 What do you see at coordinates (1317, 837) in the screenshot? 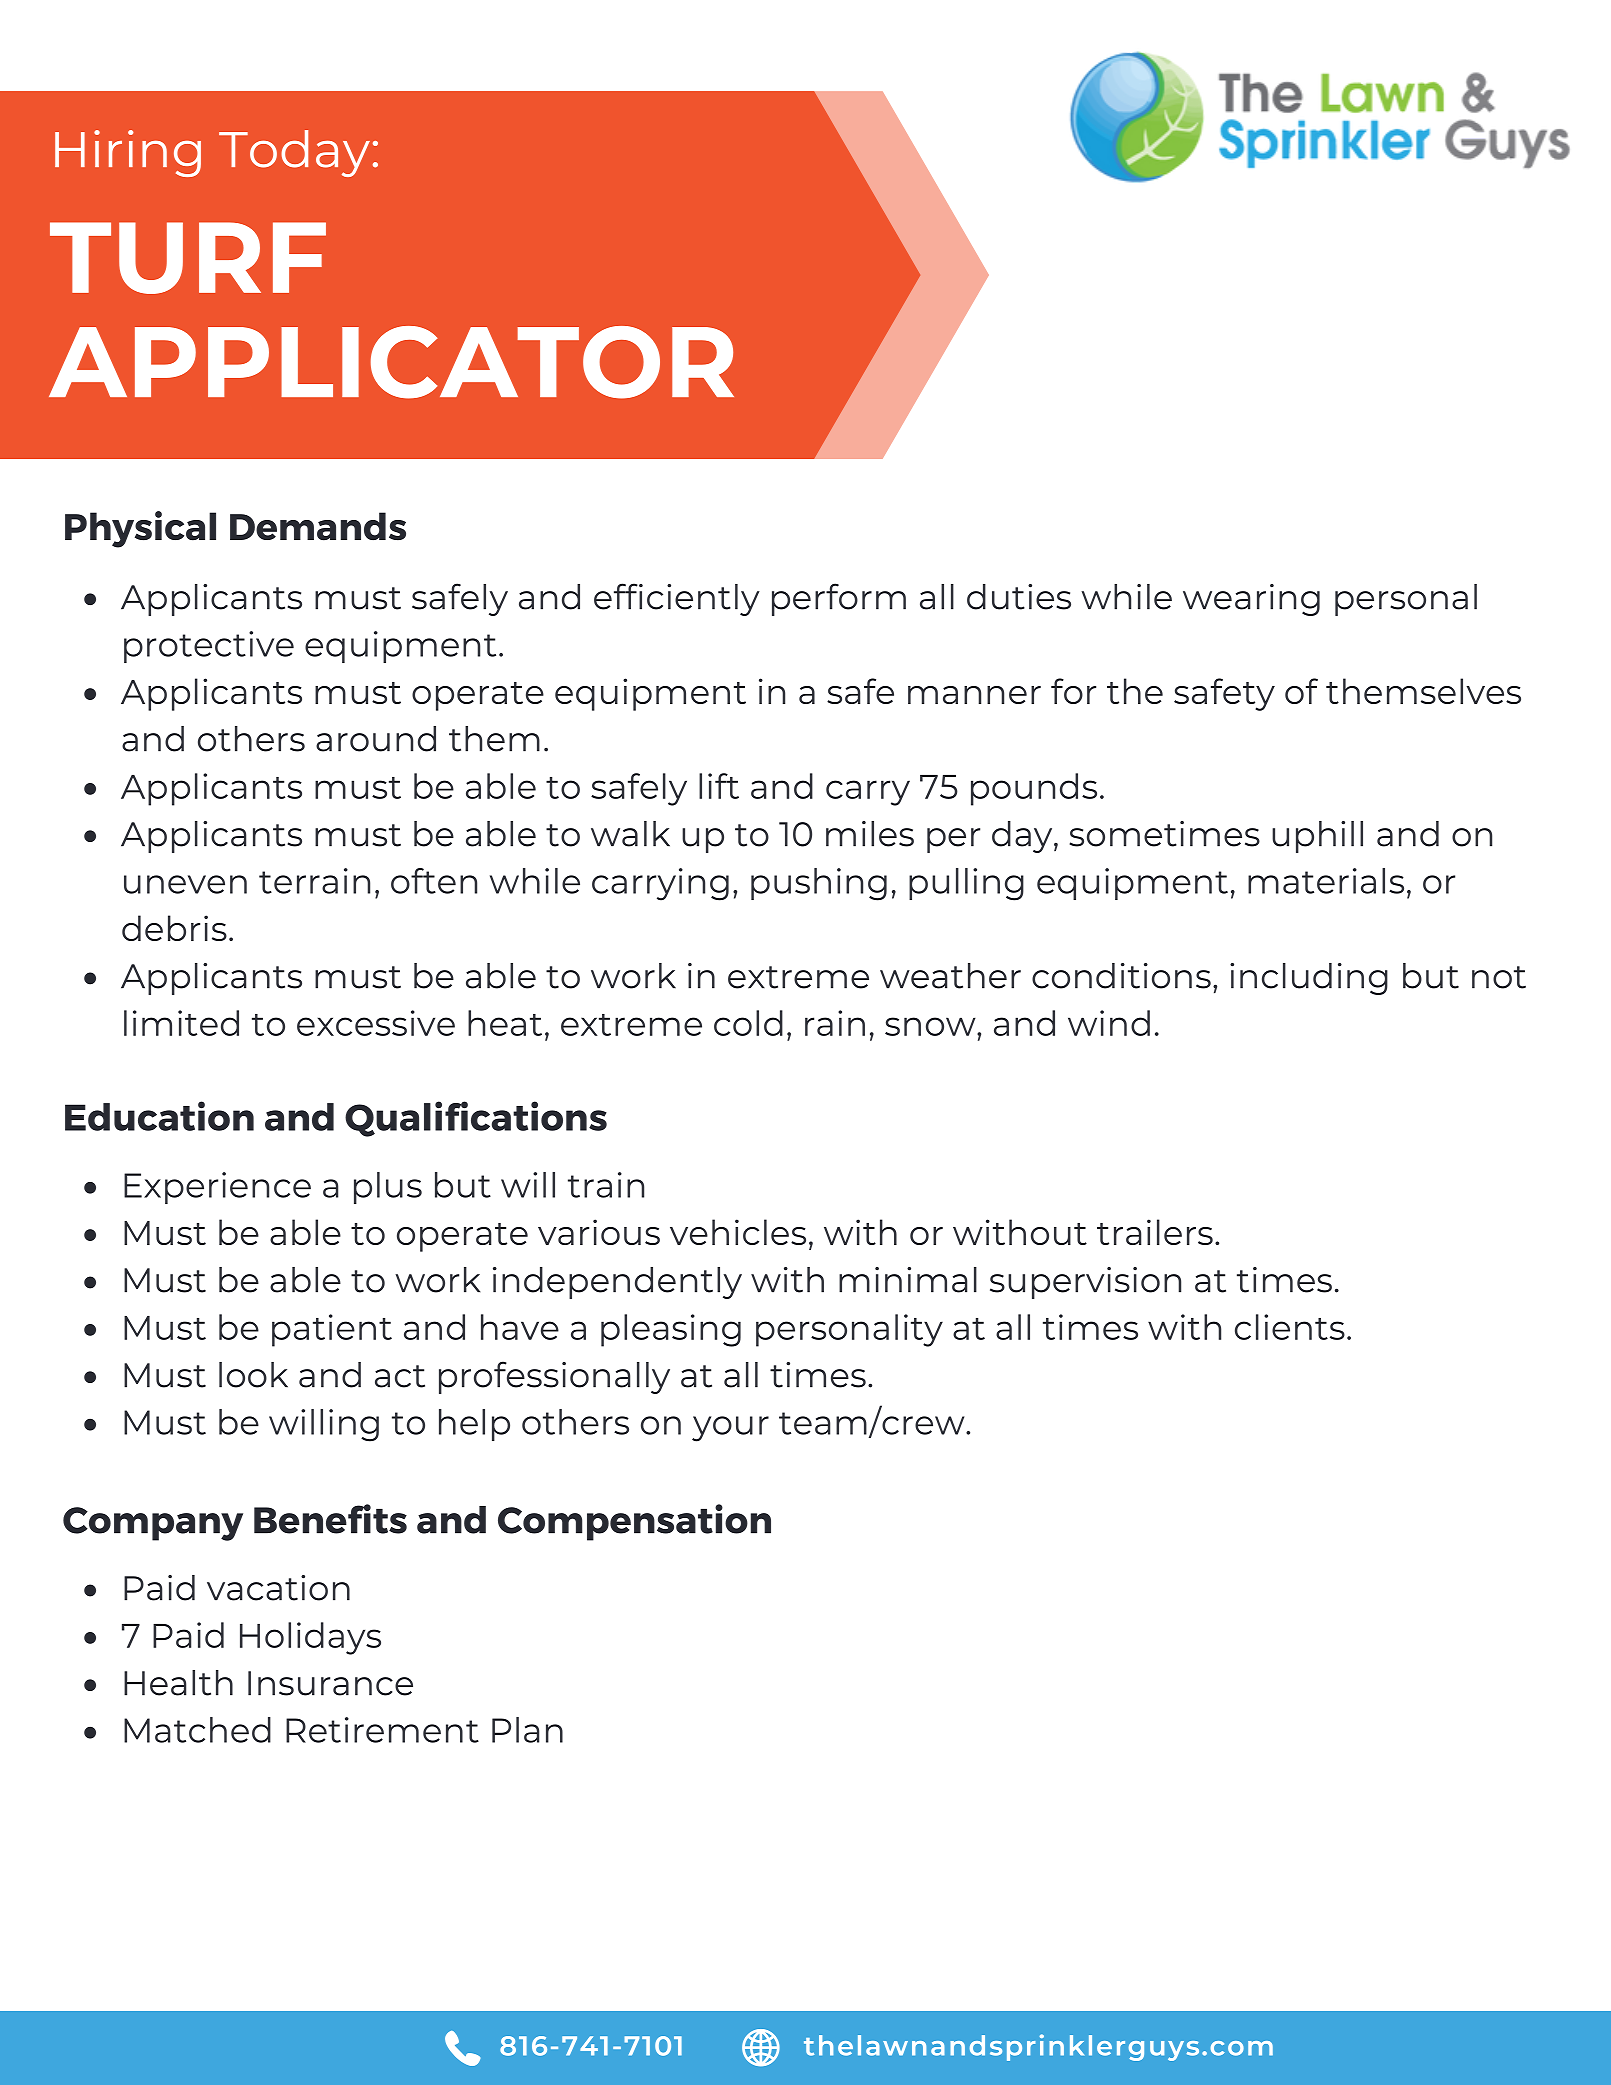
I see `uphill` at bounding box center [1317, 837].
